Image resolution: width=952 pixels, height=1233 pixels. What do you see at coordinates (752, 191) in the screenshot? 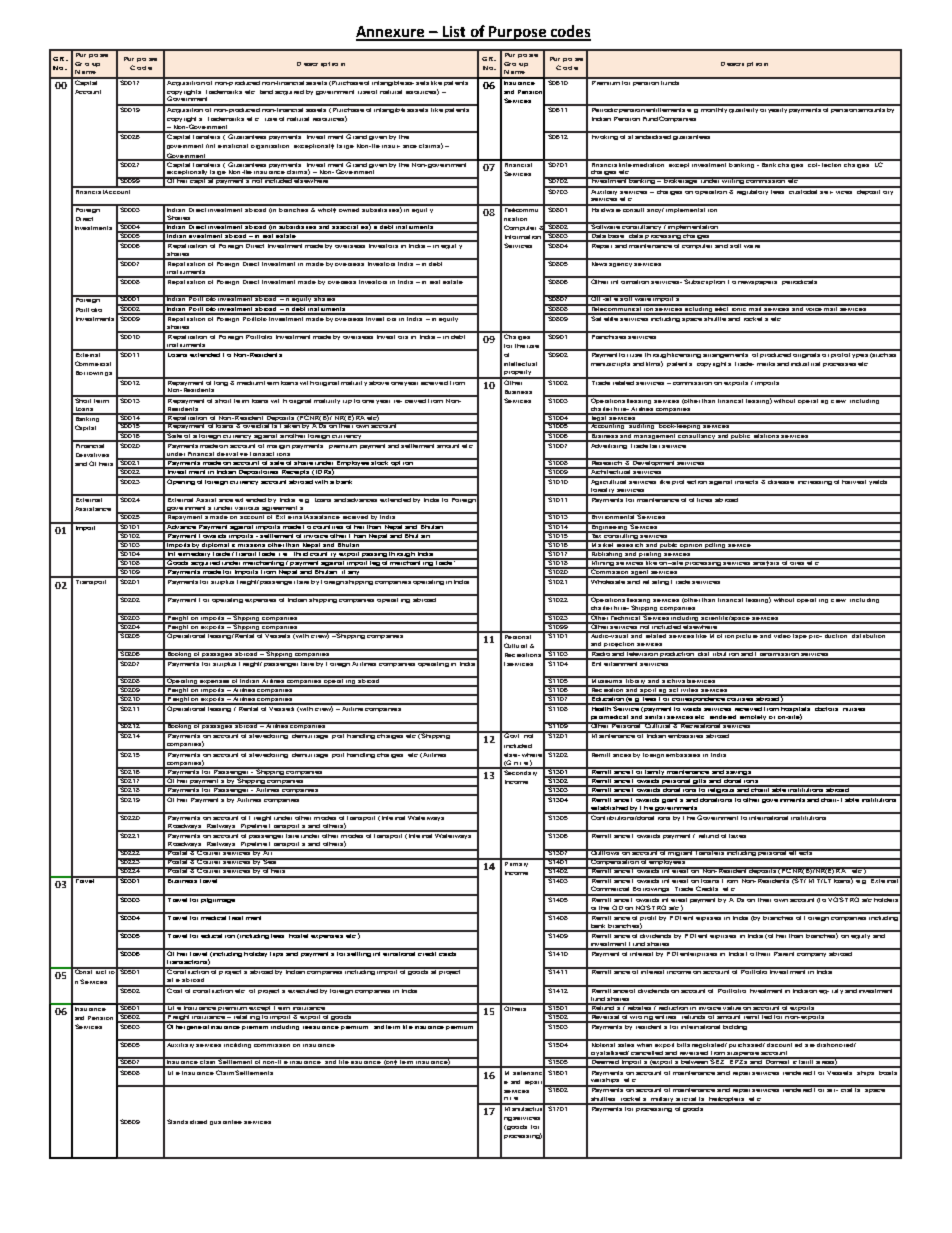
I see `regulatory` at bounding box center [752, 191].
